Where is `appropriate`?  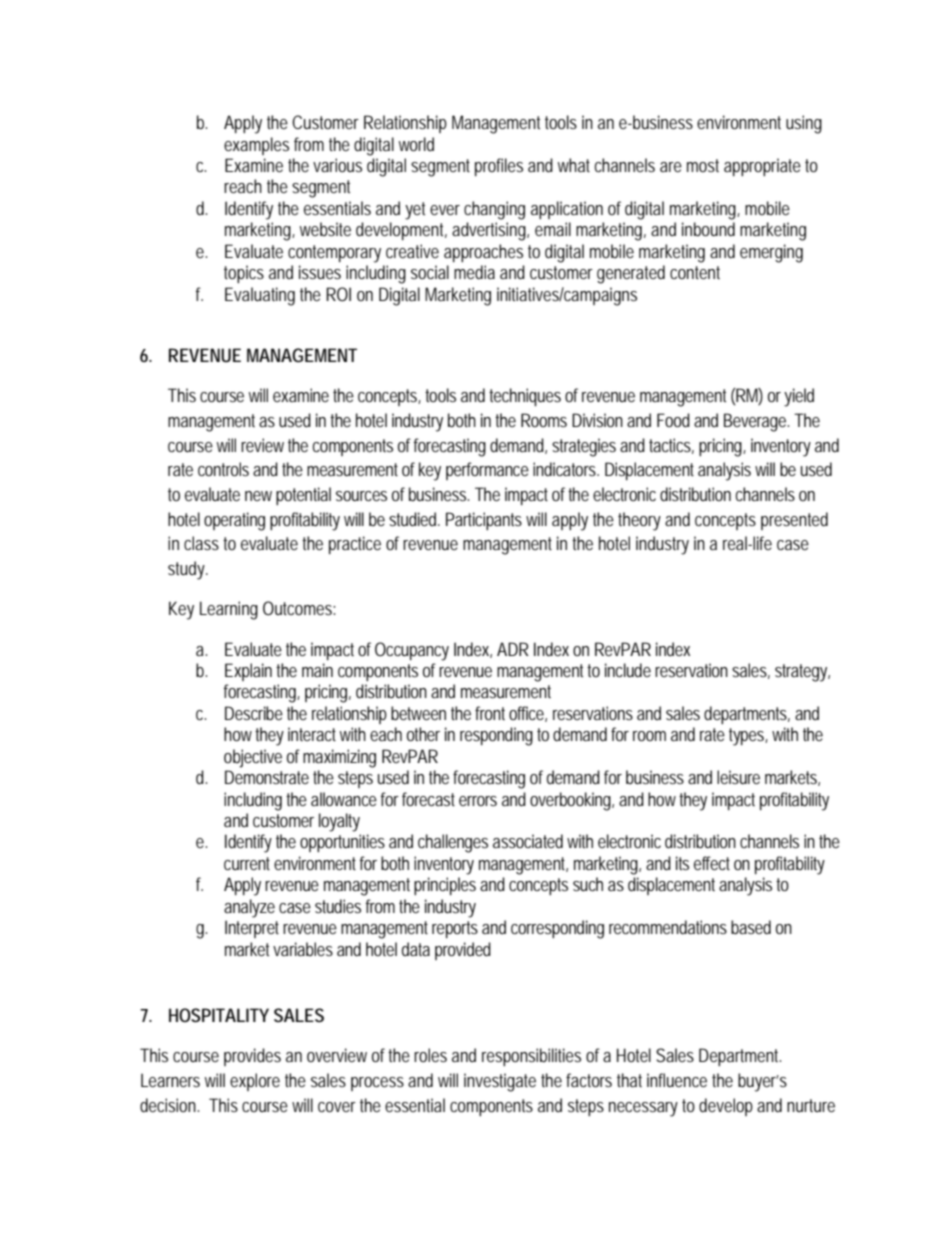
appropriate is located at coordinates (762, 167).
